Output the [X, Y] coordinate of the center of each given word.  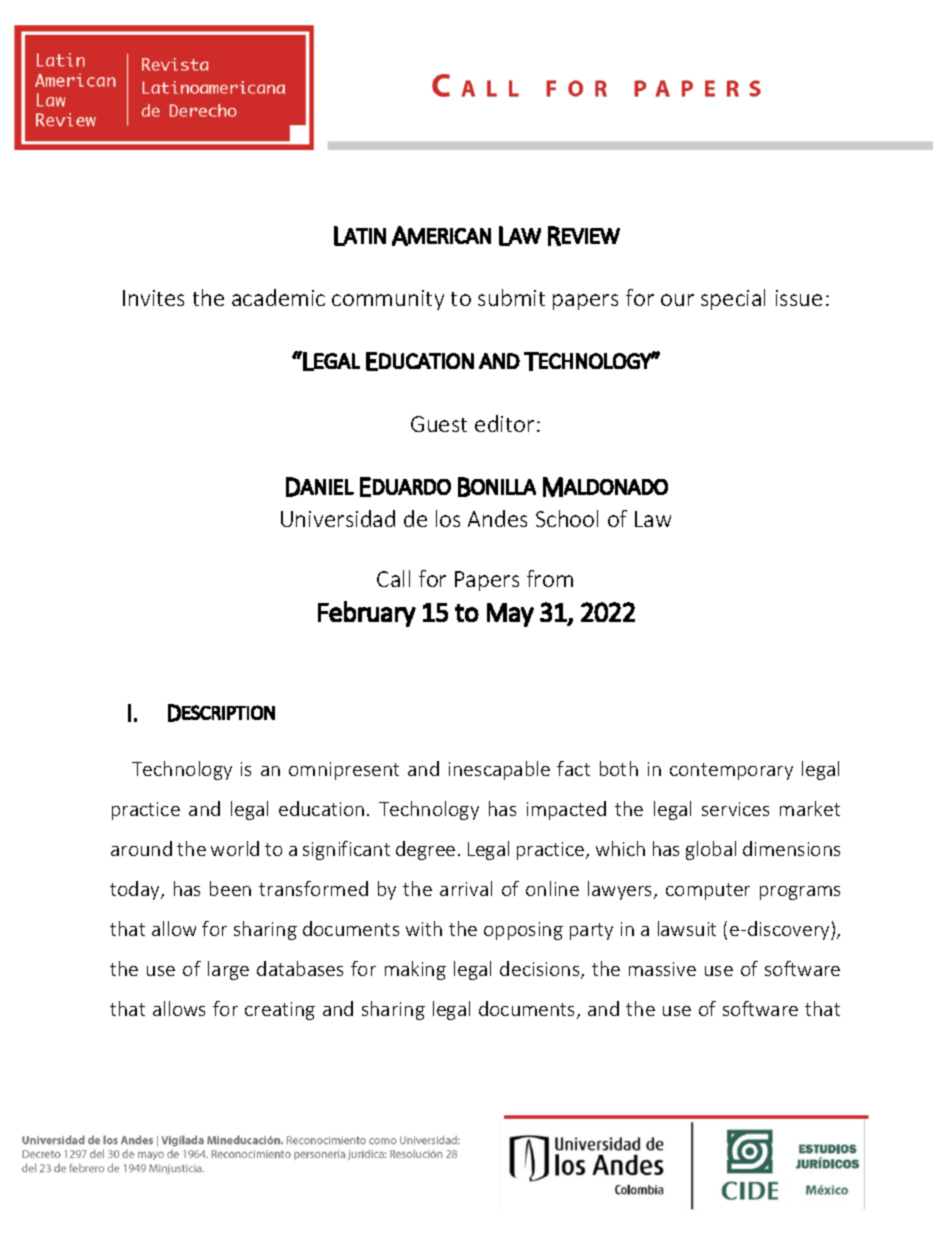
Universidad [338, 518]
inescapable [499, 770]
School [567, 518]
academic [278, 297]
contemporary [731, 771]
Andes [497, 518]
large [228, 970]
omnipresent [344, 771]
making [415, 970]
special [733, 299]
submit [511, 297]
